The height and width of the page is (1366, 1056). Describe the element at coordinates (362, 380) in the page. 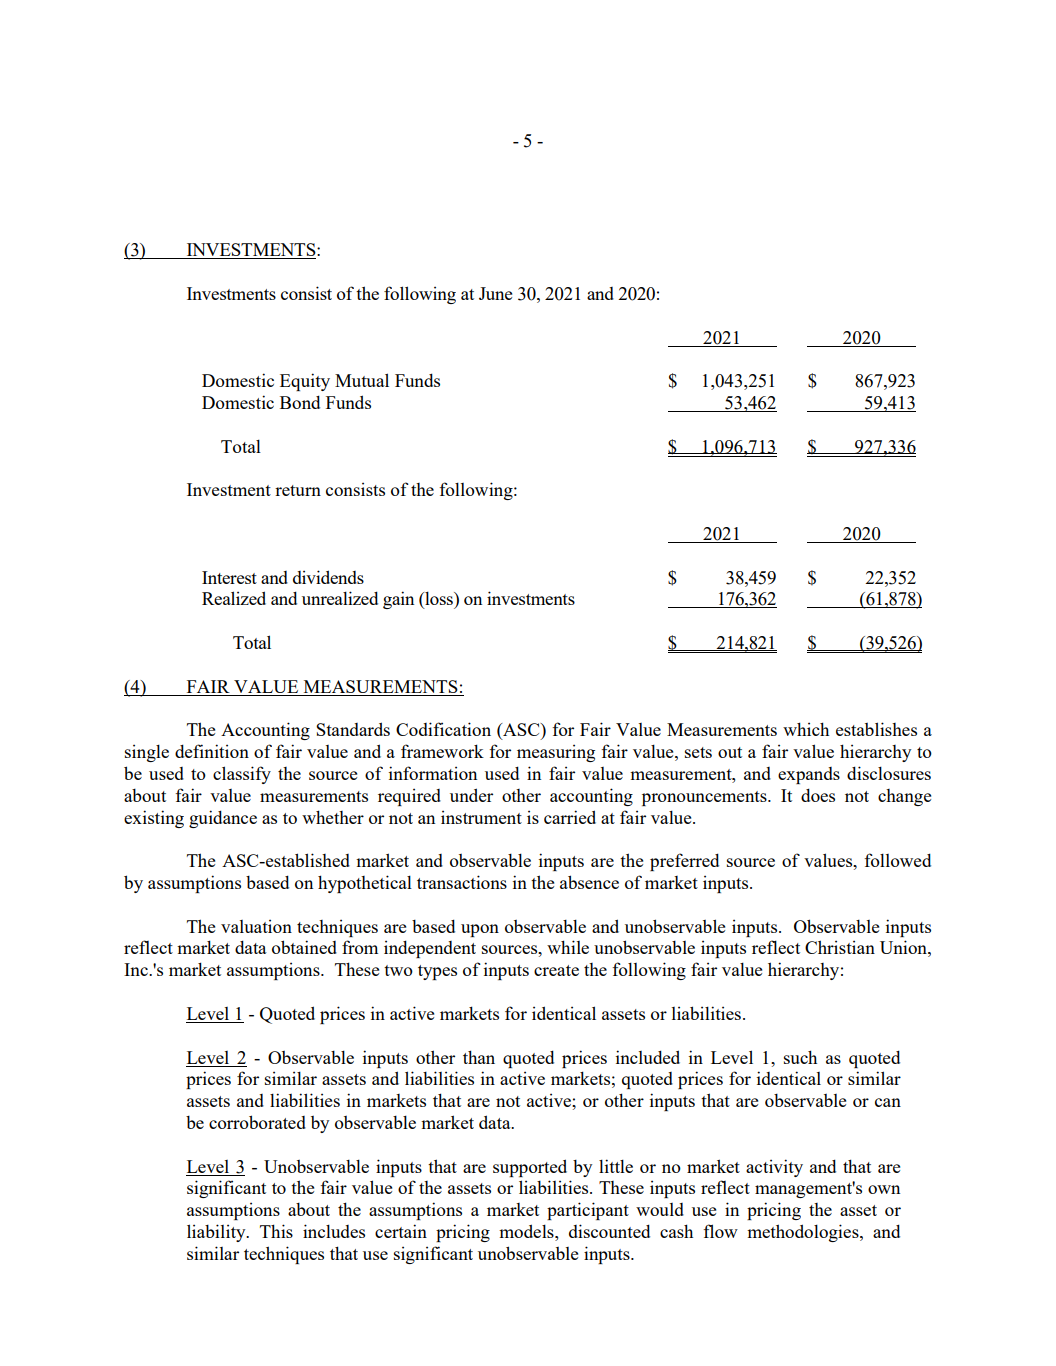

I see `Mutual` at that location.
